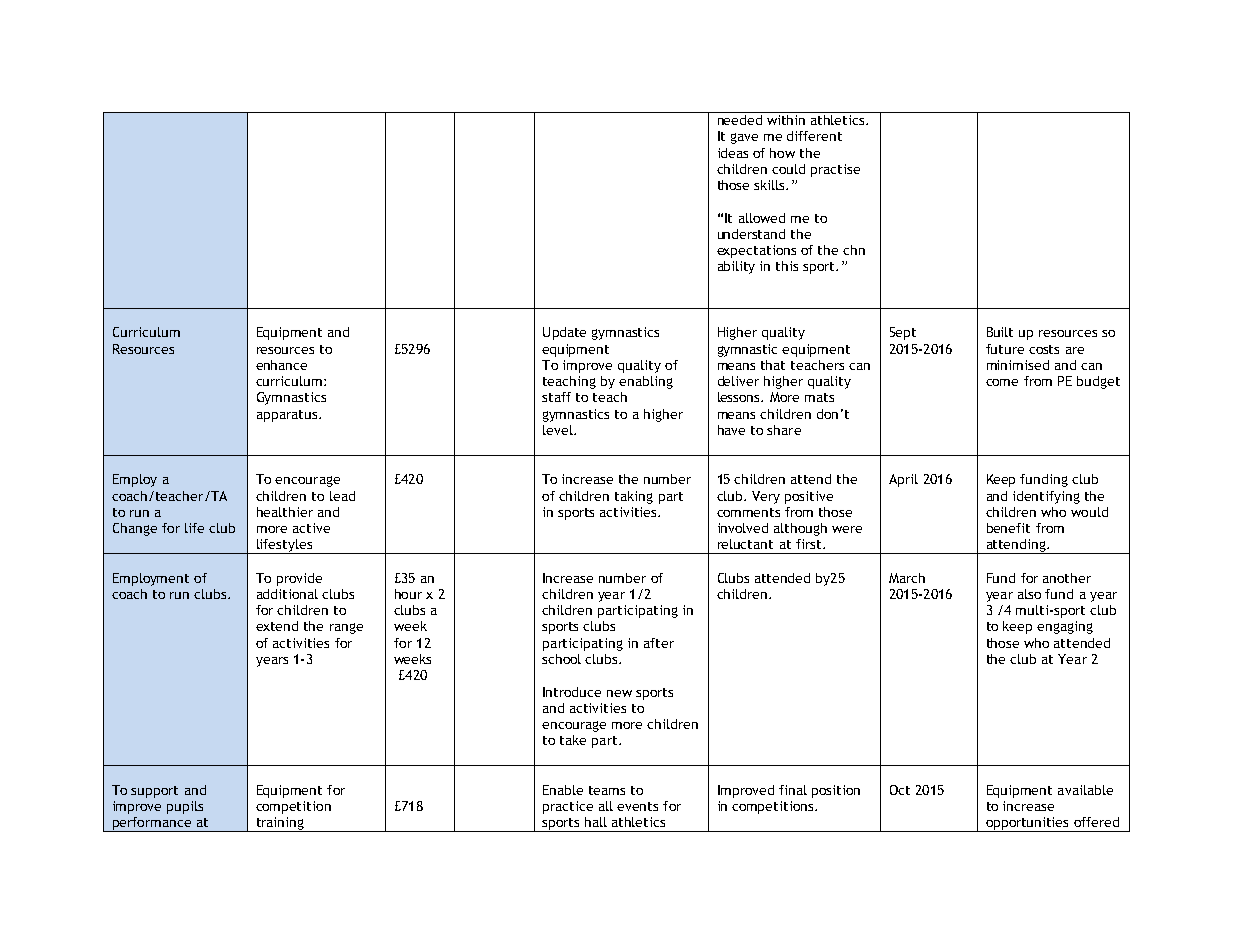  Describe the element at coordinates (744, 138) in the screenshot. I see `gave` at that location.
